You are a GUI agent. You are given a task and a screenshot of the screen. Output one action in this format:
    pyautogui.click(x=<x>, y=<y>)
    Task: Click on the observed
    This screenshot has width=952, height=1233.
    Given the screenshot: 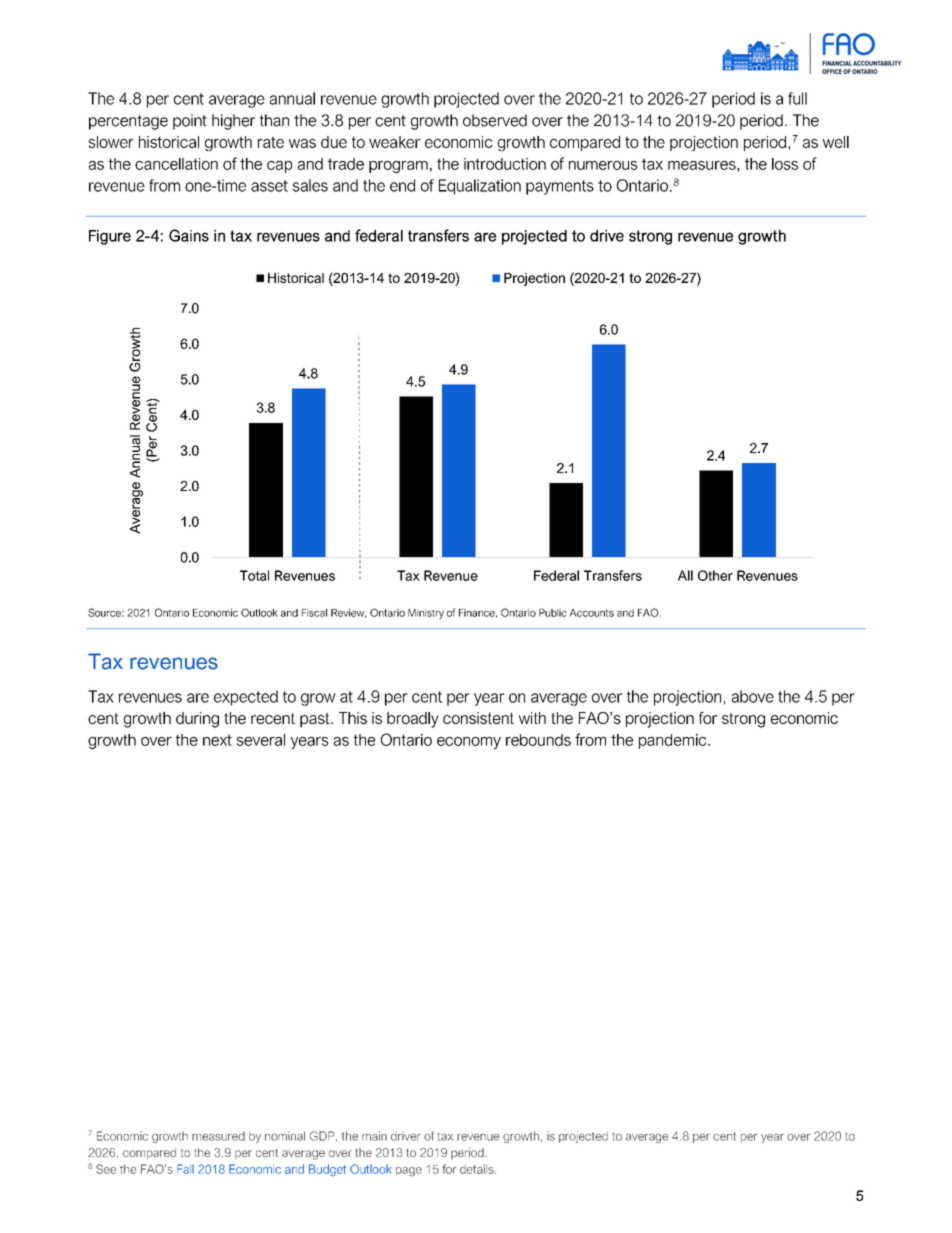 What is the action you would take?
    pyautogui.click(x=495, y=120)
